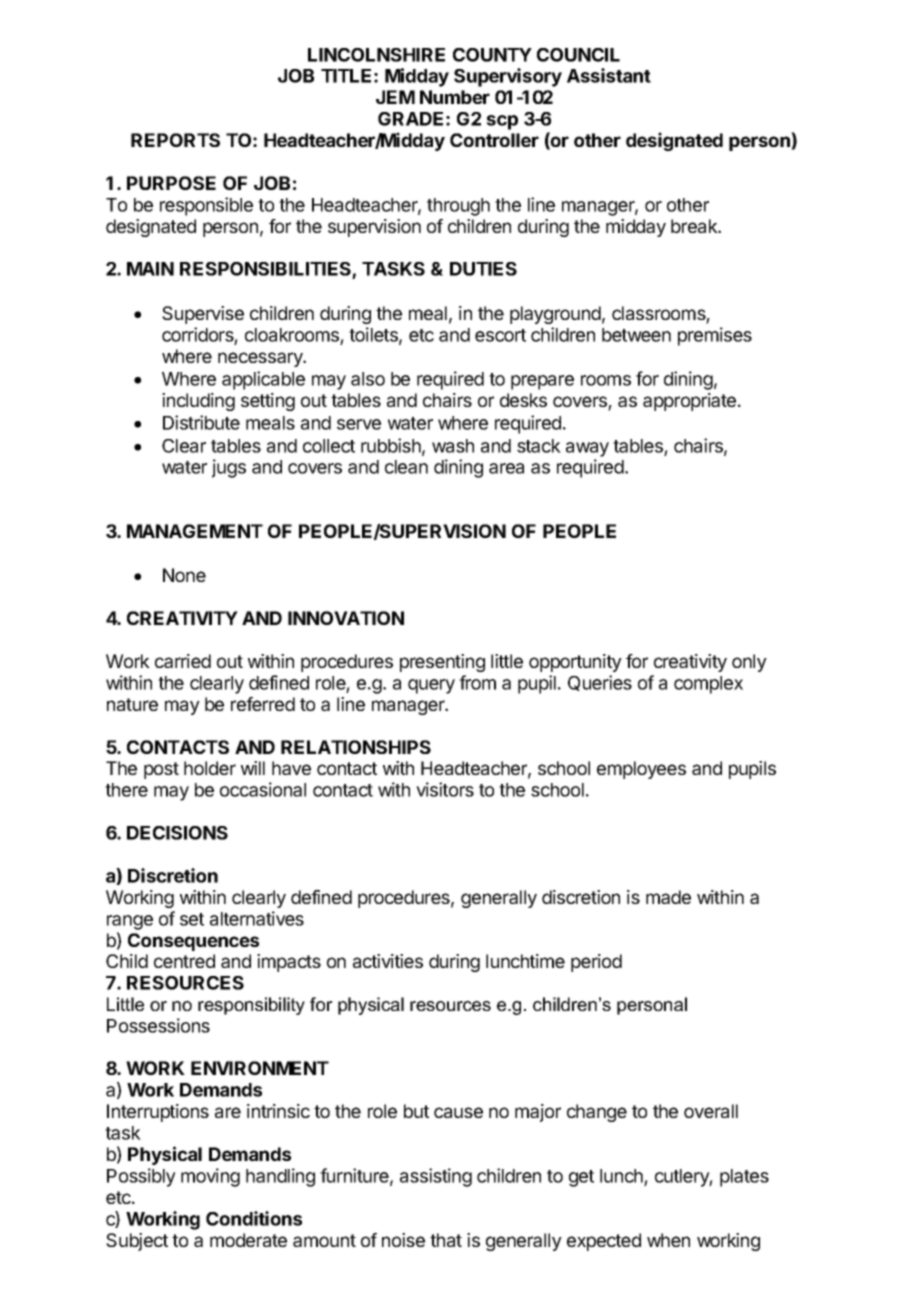 This screenshot has width=924, height=1308. What do you see at coordinates (453, 446) in the screenshot?
I see `wash` at bounding box center [453, 446].
